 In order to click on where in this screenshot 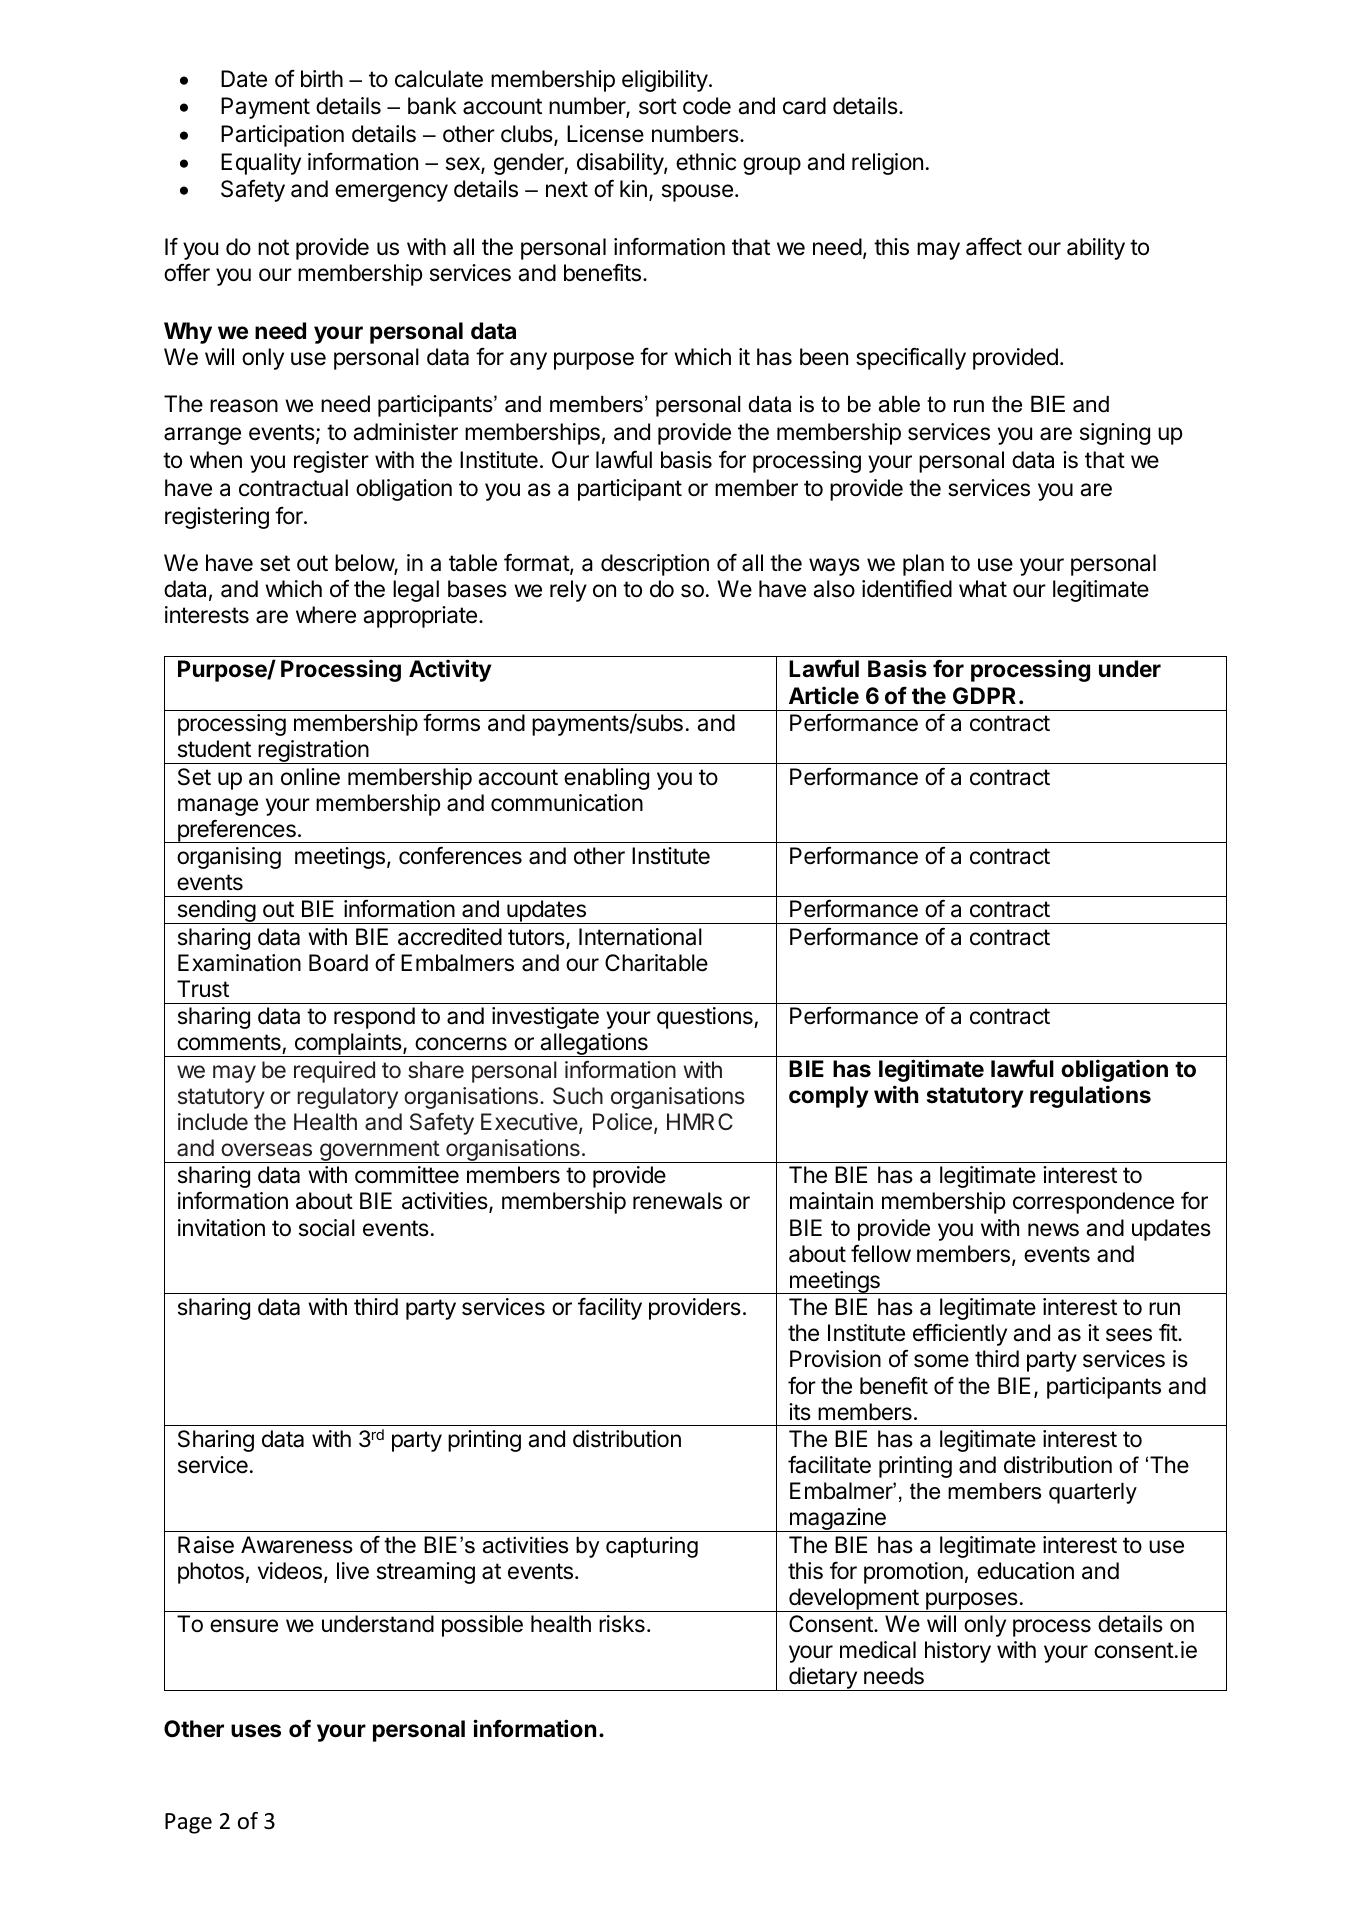, I will do `click(326, 615)`.
